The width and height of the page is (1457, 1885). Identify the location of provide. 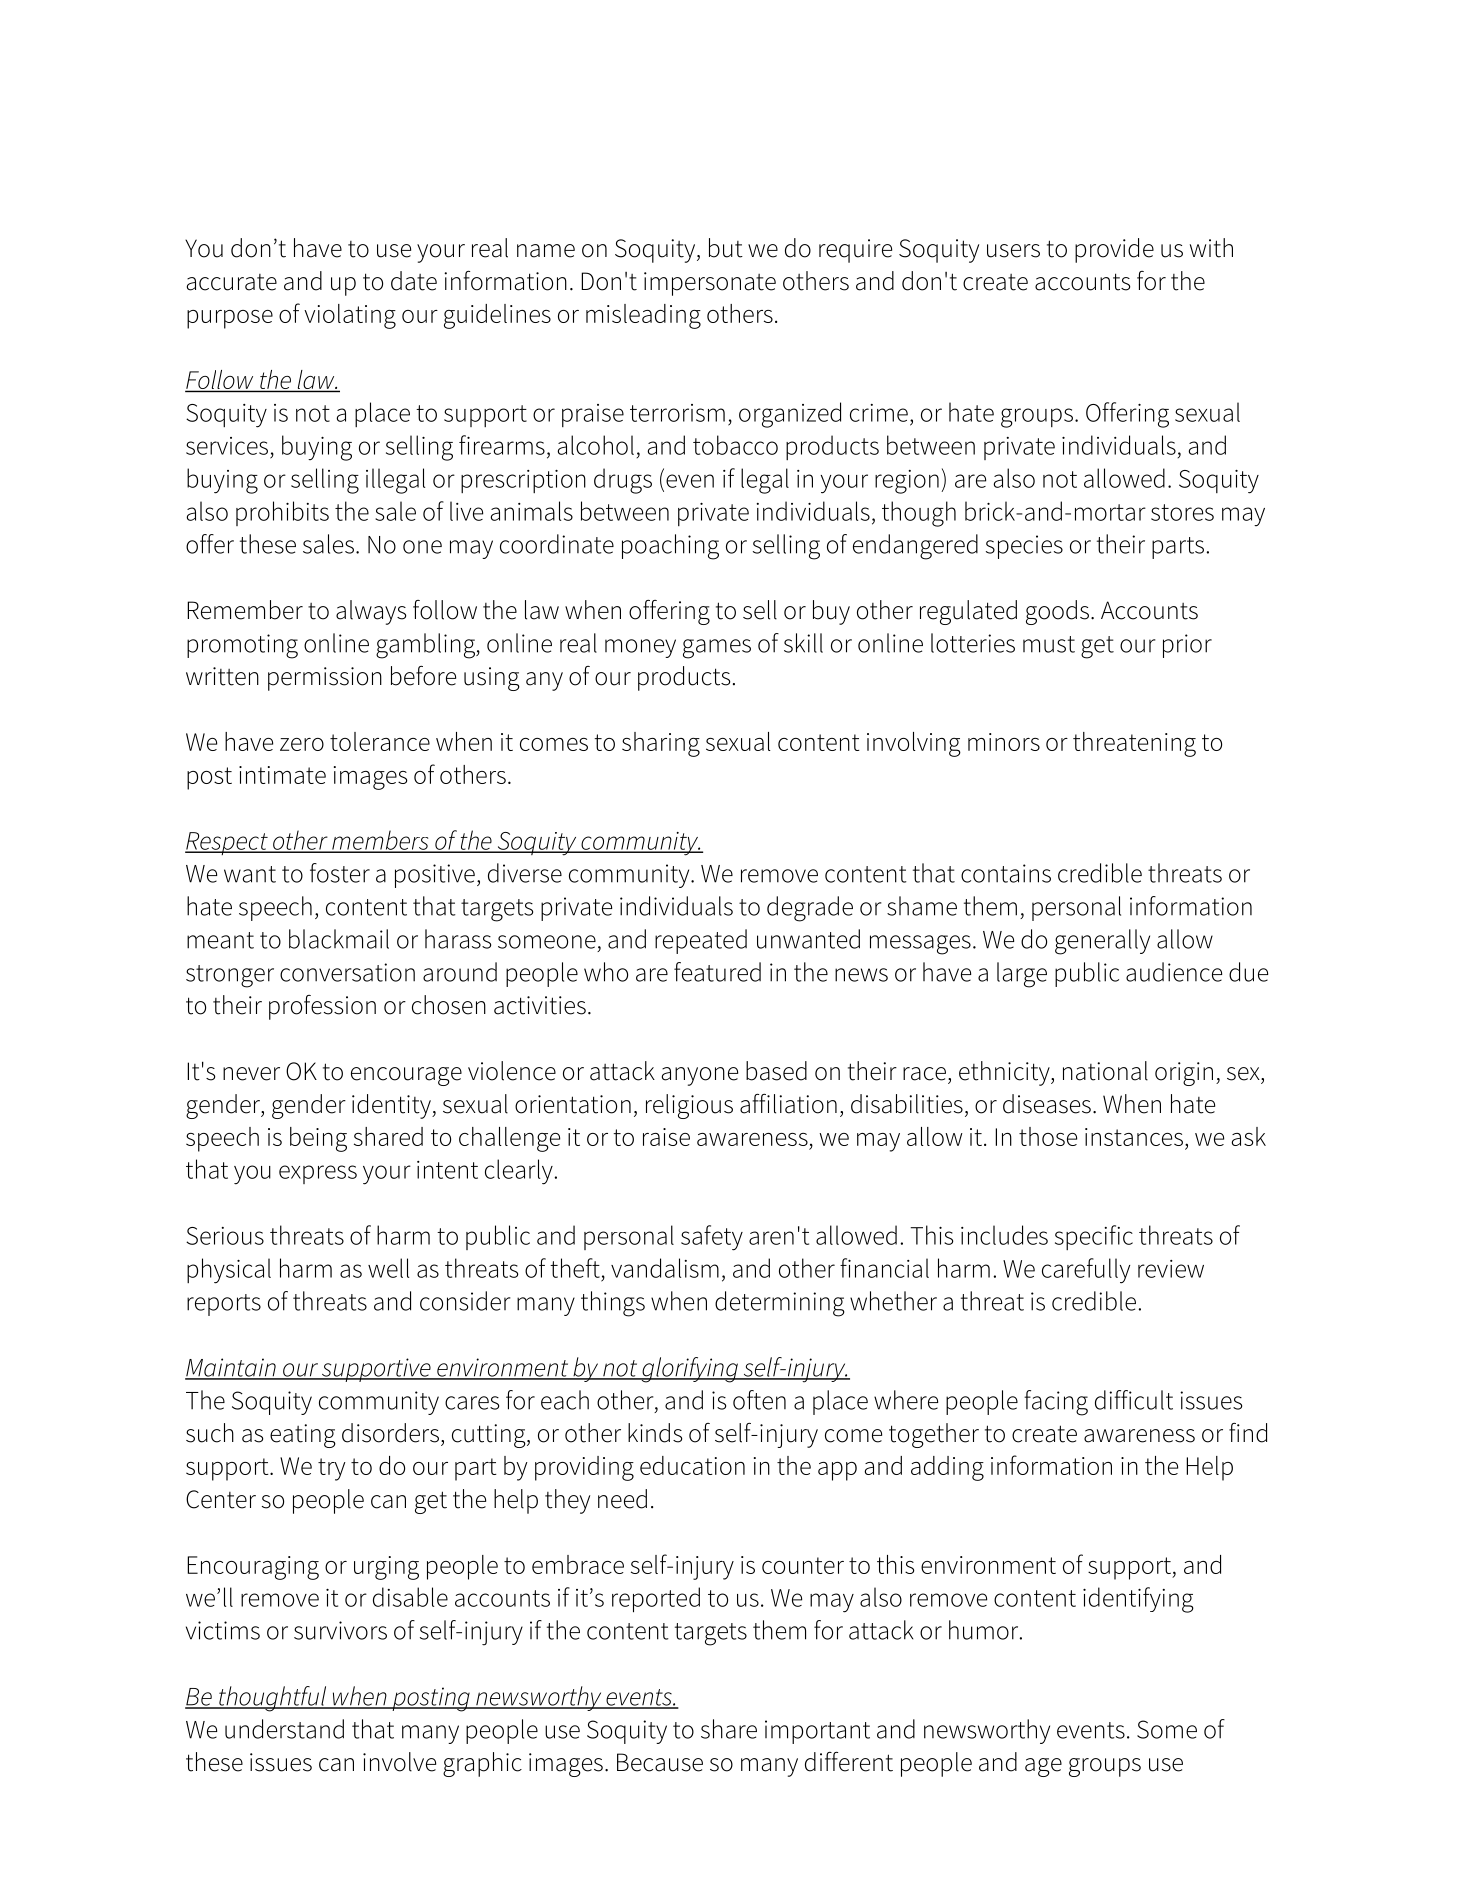
(1114, 250).
